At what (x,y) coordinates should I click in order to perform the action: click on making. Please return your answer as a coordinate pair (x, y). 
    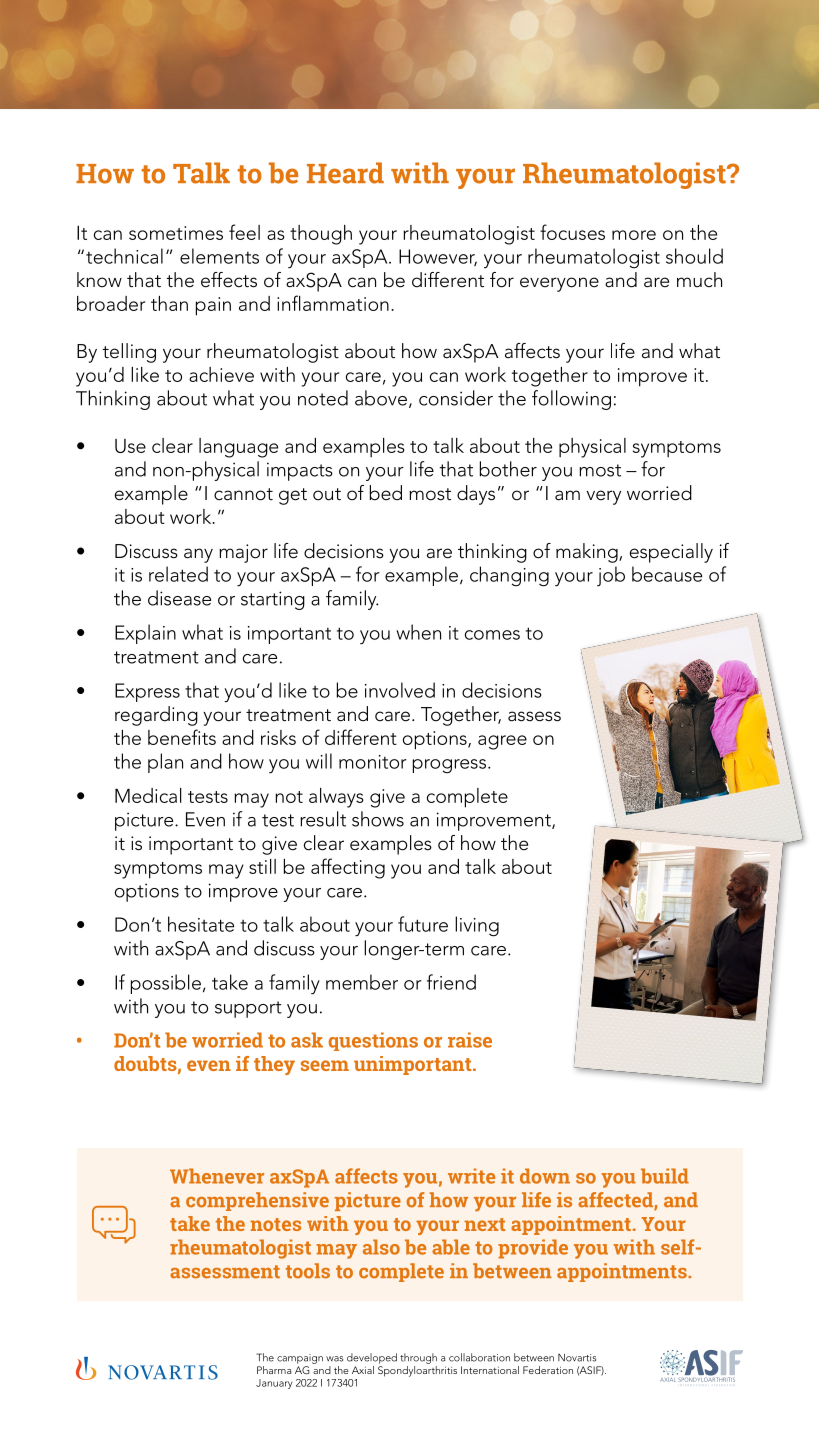
    Looking at the image, I should click on (588, 553).
